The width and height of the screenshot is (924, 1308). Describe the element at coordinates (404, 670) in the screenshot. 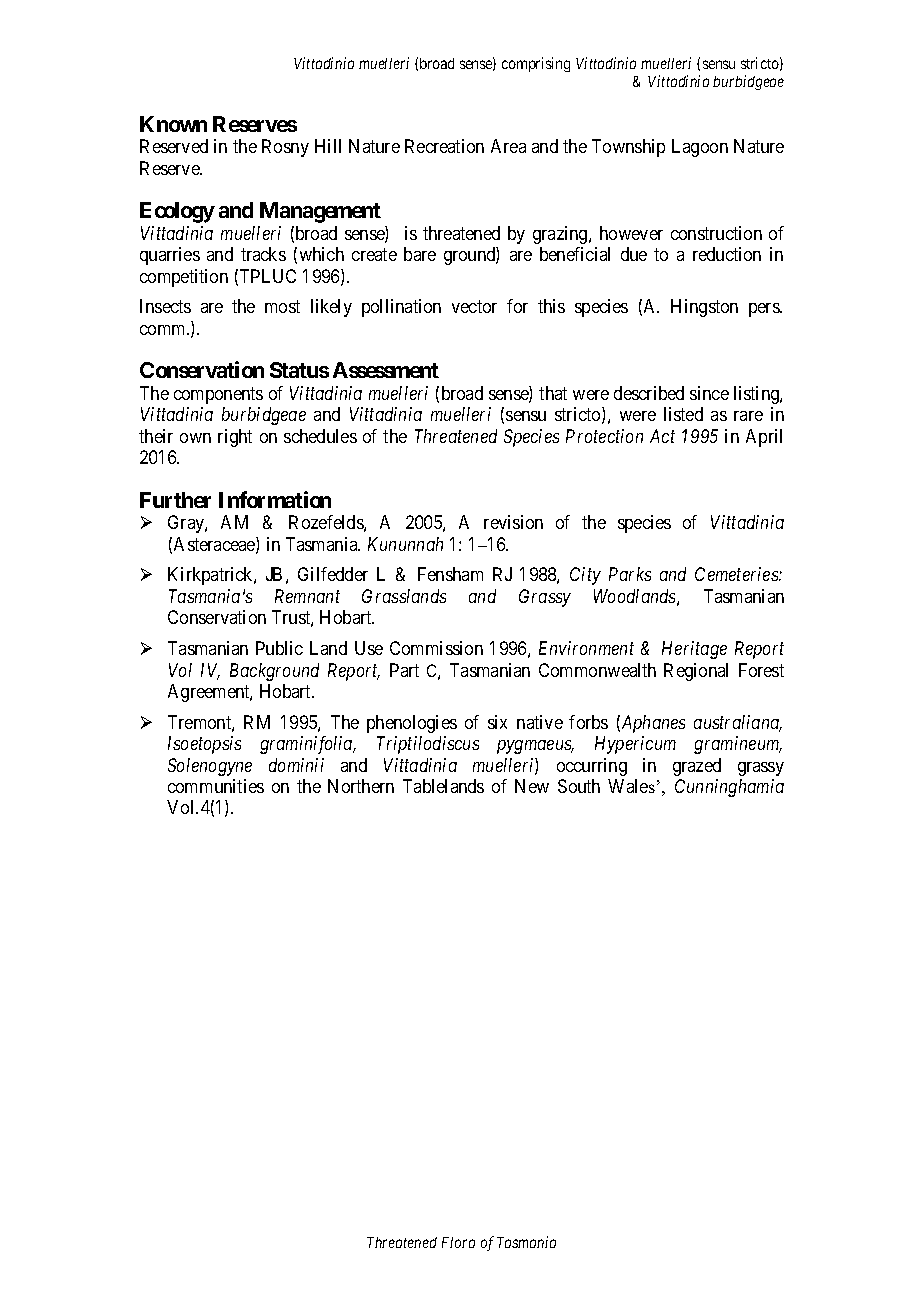

I see `Part` at that location.
